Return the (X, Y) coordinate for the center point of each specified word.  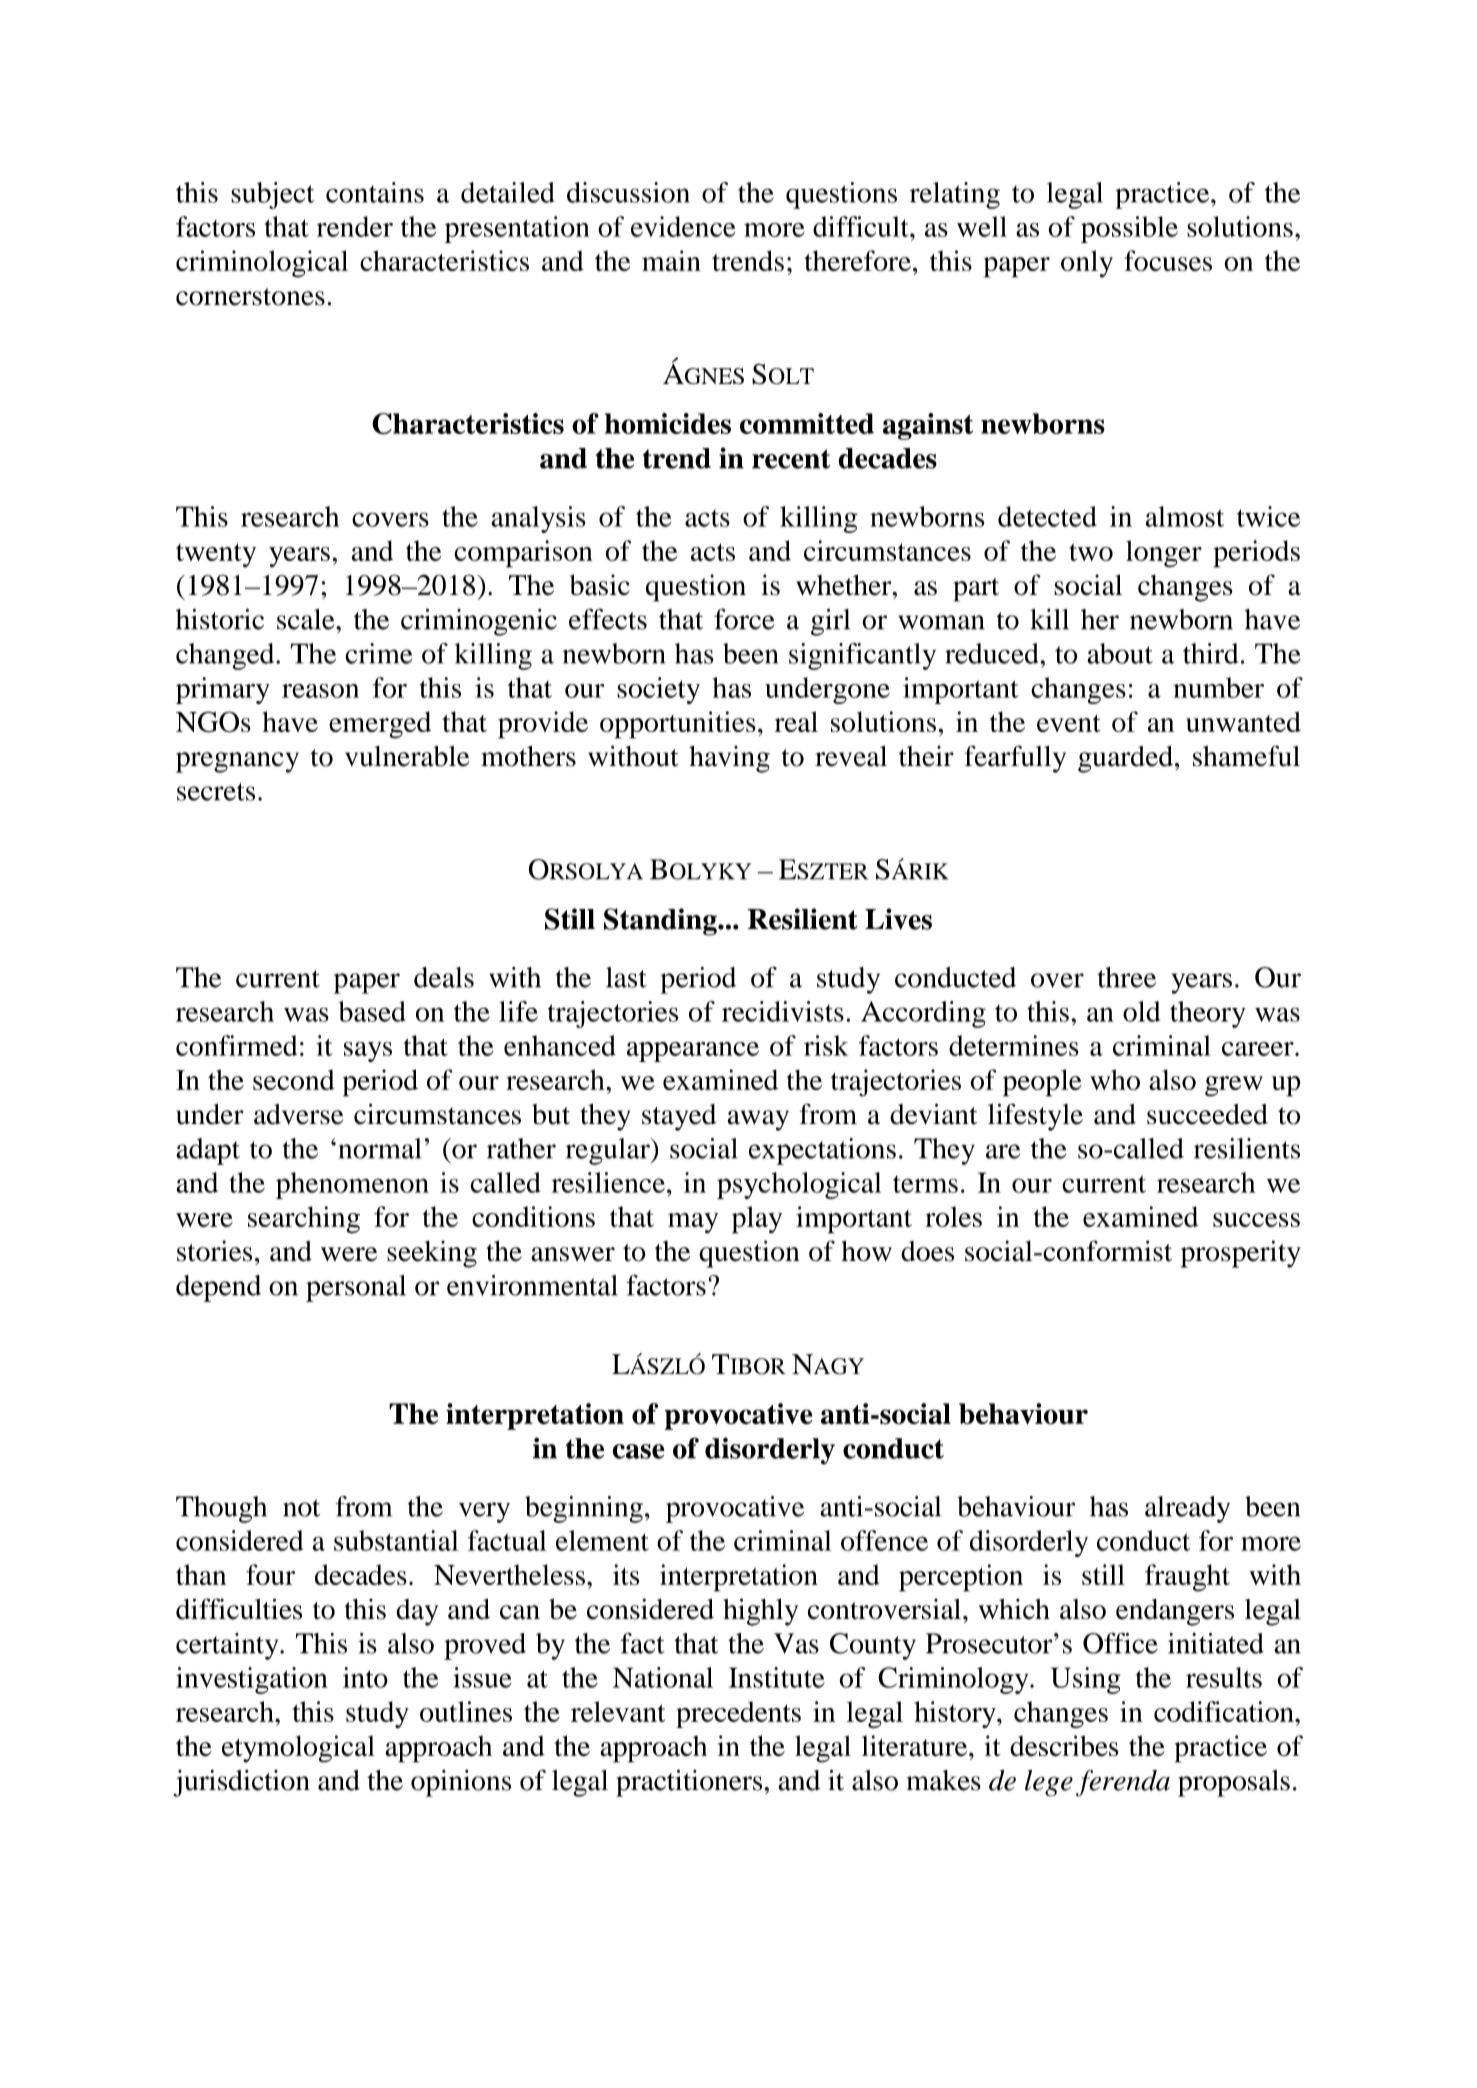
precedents (738, 1714)
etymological (298, 1749)
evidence (683, 226)
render (355, 226)
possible (1129, 229)
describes (1064, 1746)
